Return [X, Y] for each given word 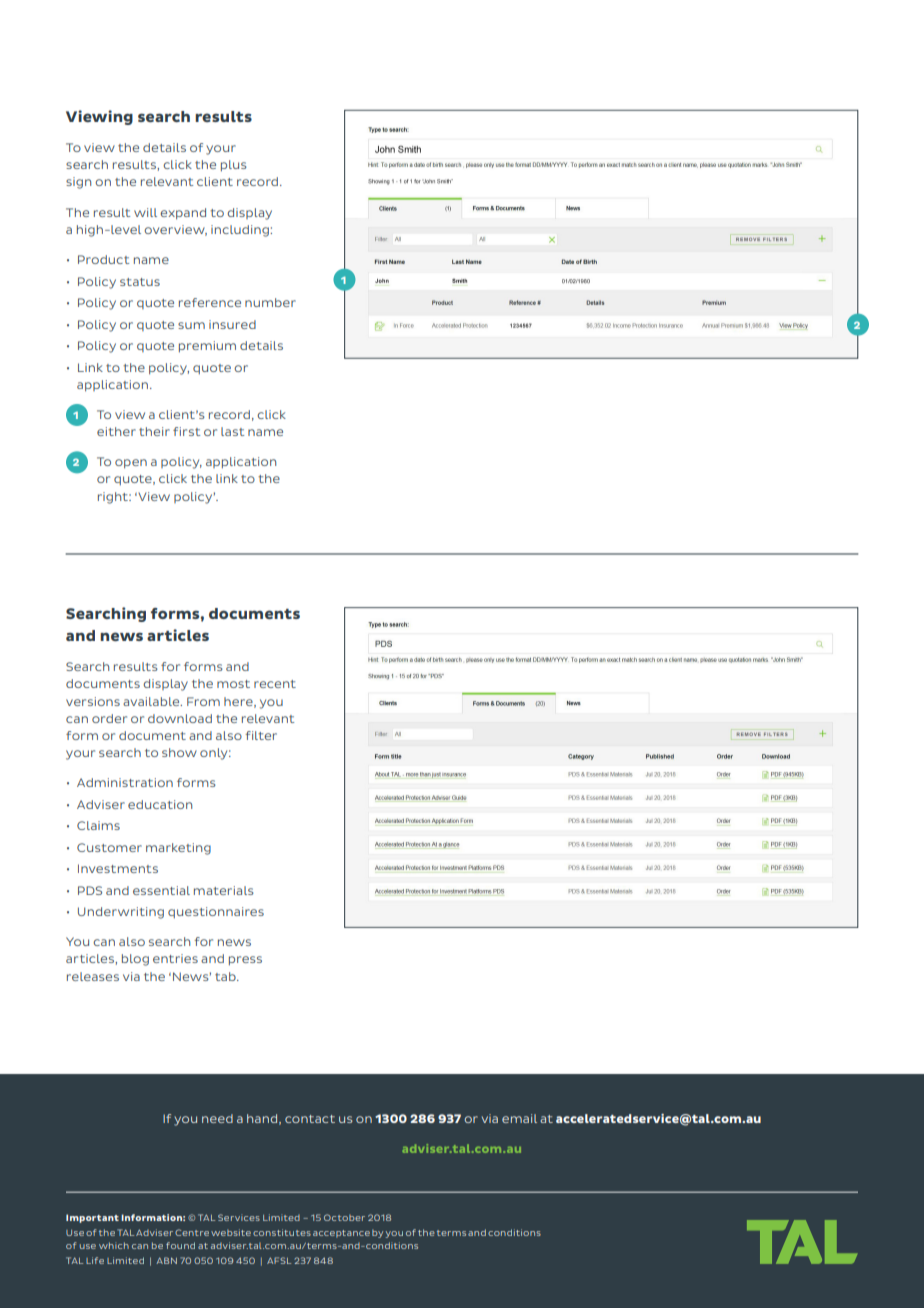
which [114, 1245]
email [519, 1118]
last [232, 431]
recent [275, 684]
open [131, 463]
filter [261, 735]
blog [135, 960]
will [145, 212]
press [245, 960]
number [270, 302]
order [109, 718]
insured [232, 324]
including [241, 231]
